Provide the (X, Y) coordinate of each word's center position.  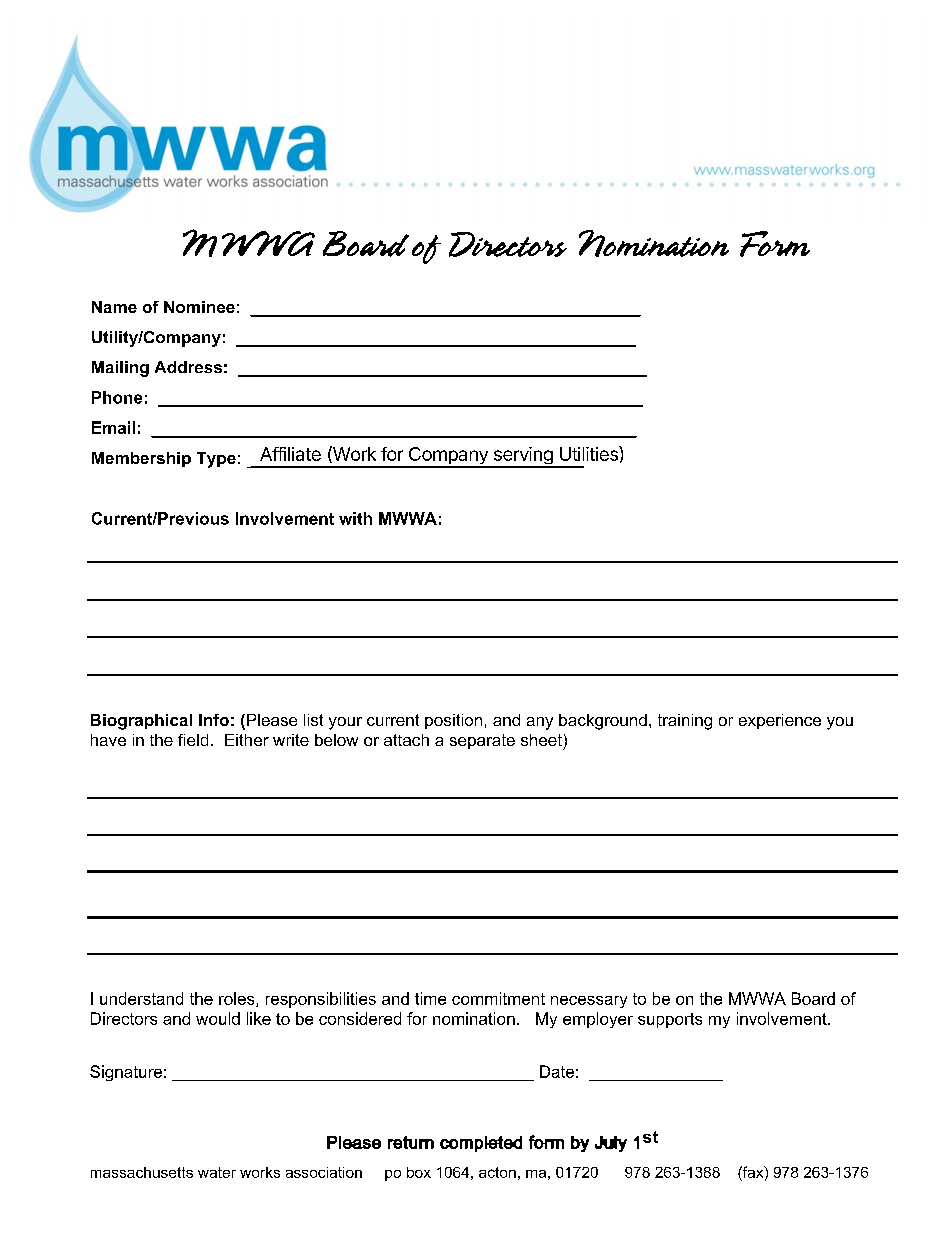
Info (214, 720)
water (217, 1172)
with (355, 518)
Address (188, 367)
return (411, 1142)
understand (141, 998)
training (685, 722)
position (453, 721)
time (430, 998)
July (611, 1144)
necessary (589, 1002)
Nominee (199, 307)
